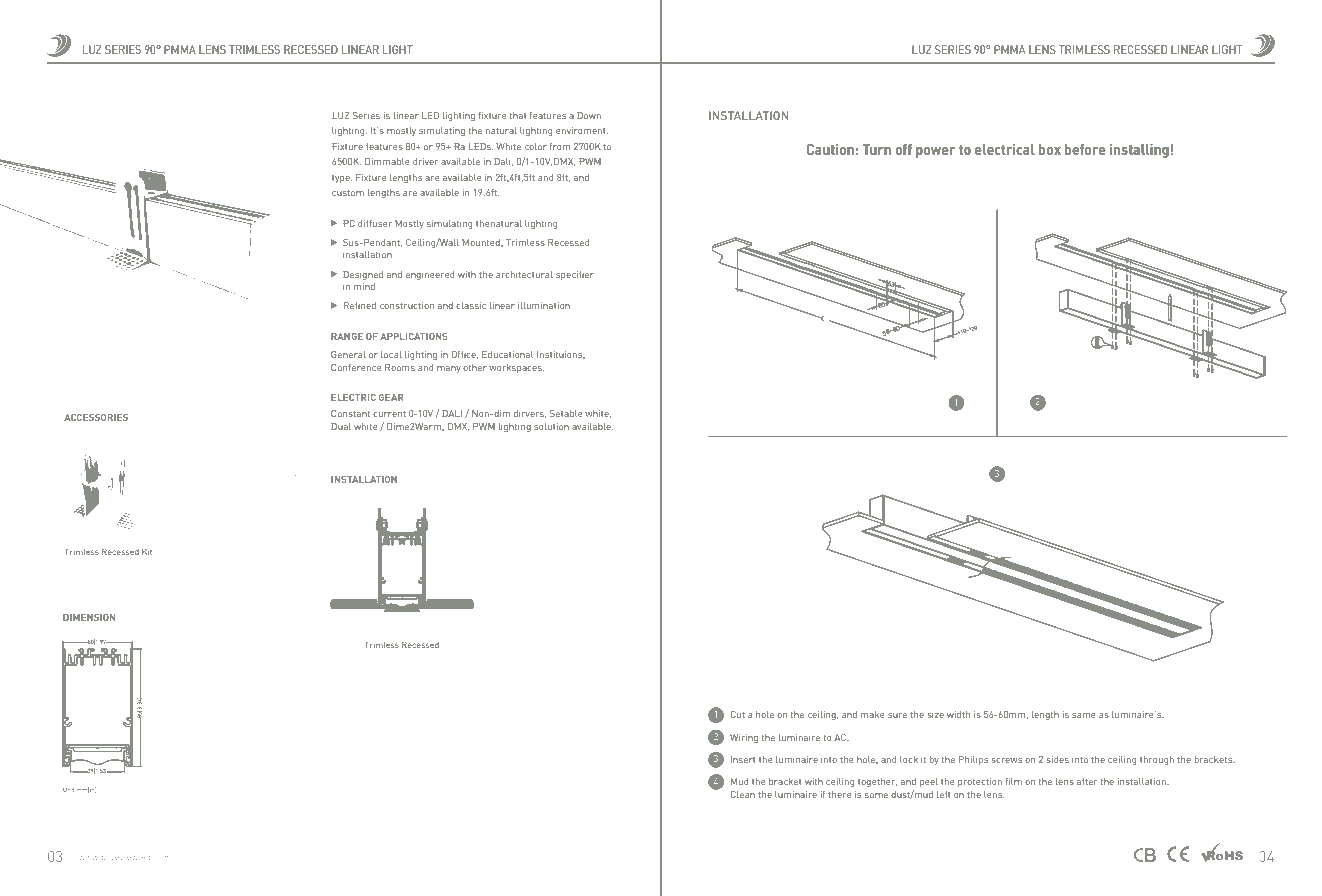  Describe the element at coordinates (582, 130) in the document. I see `enviroment` at that location.
